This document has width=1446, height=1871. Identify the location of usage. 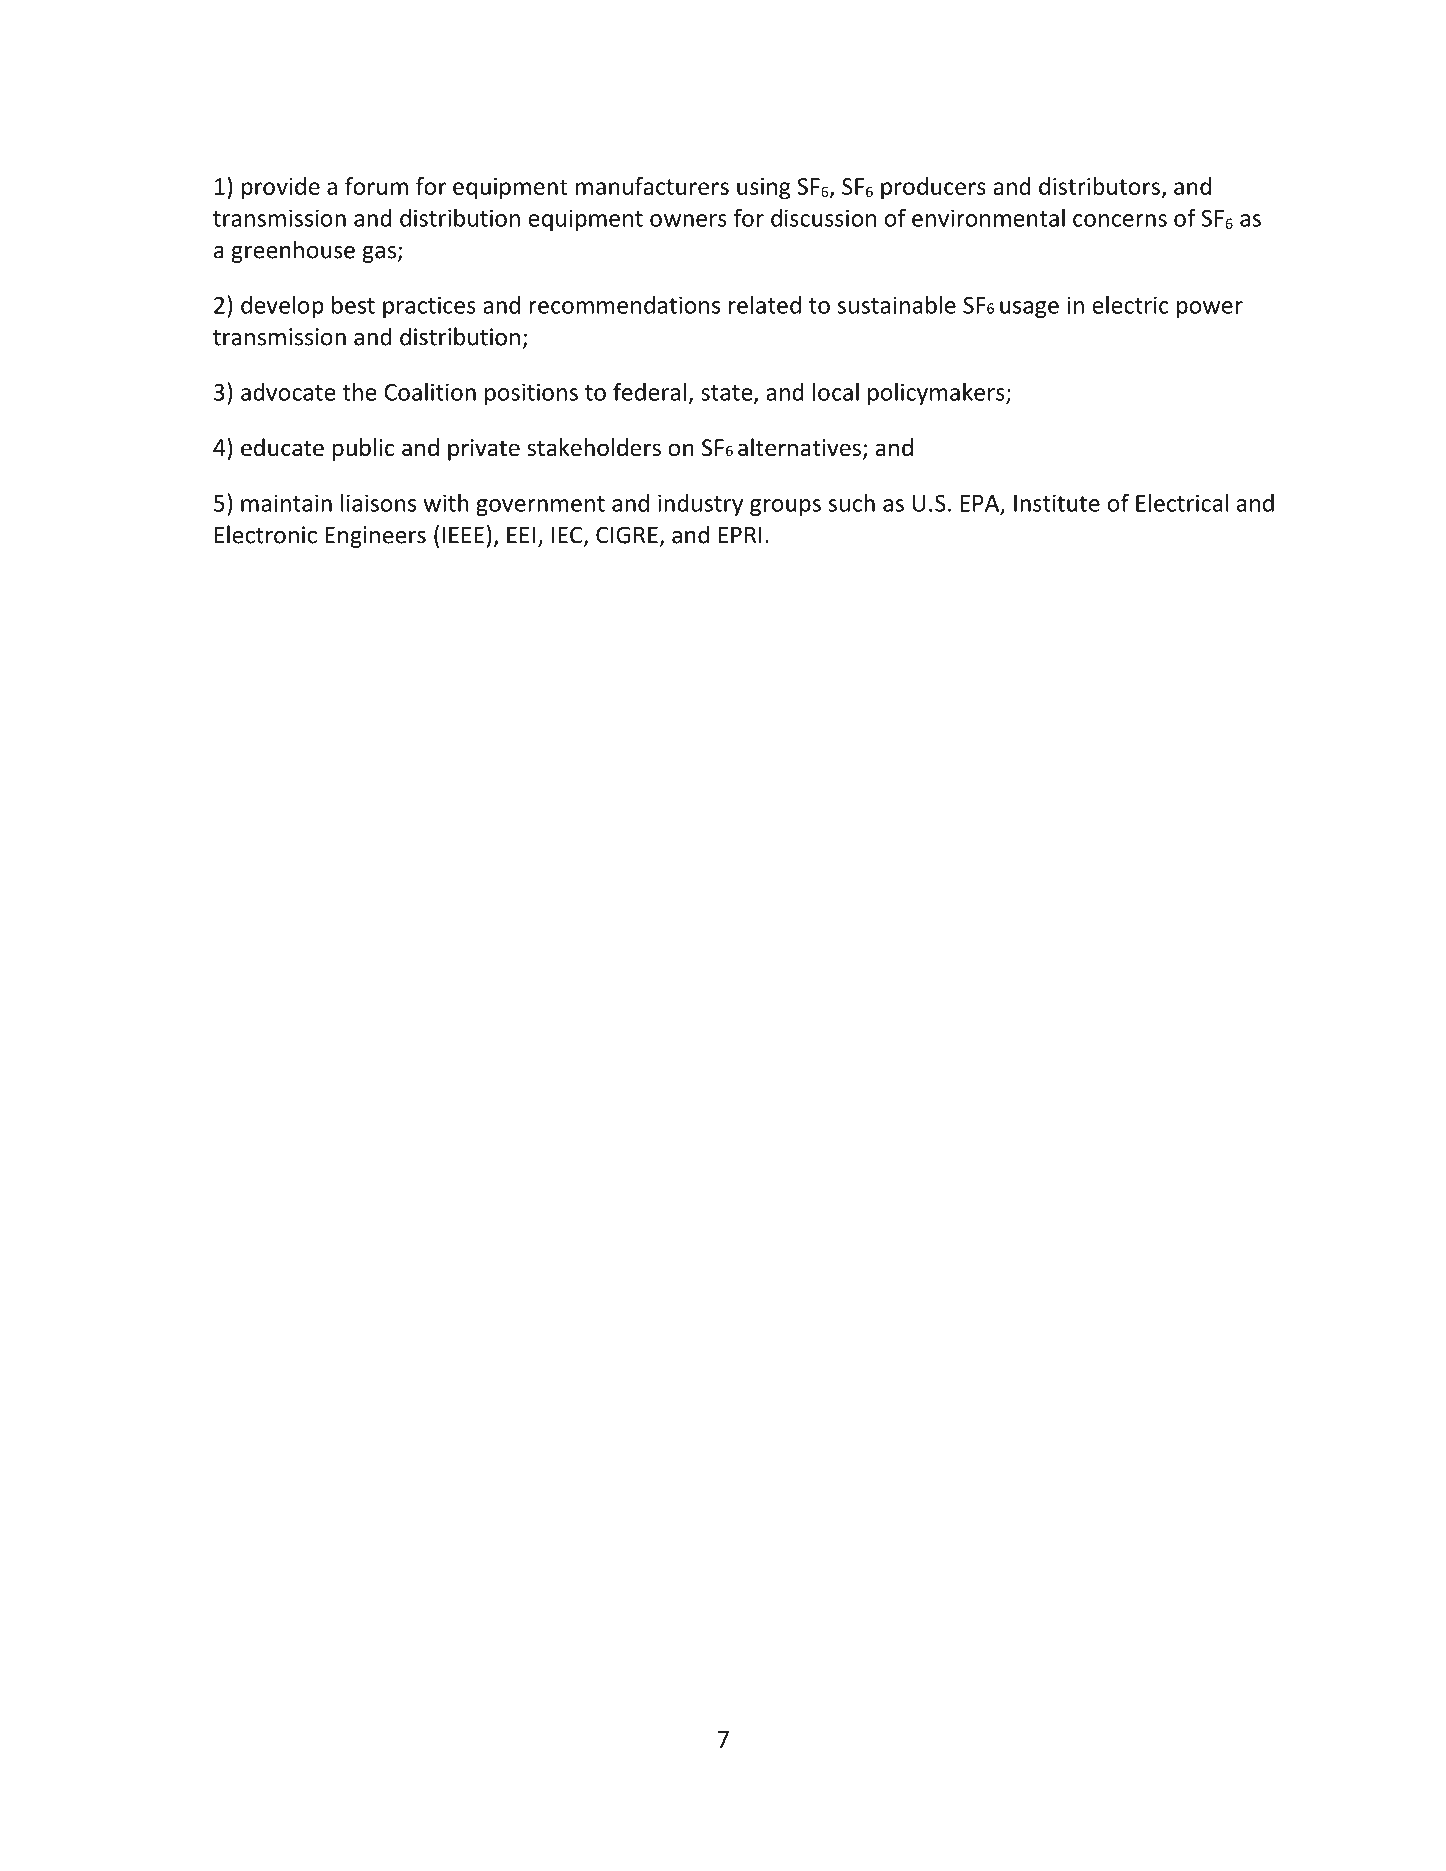
(1029, 309).
